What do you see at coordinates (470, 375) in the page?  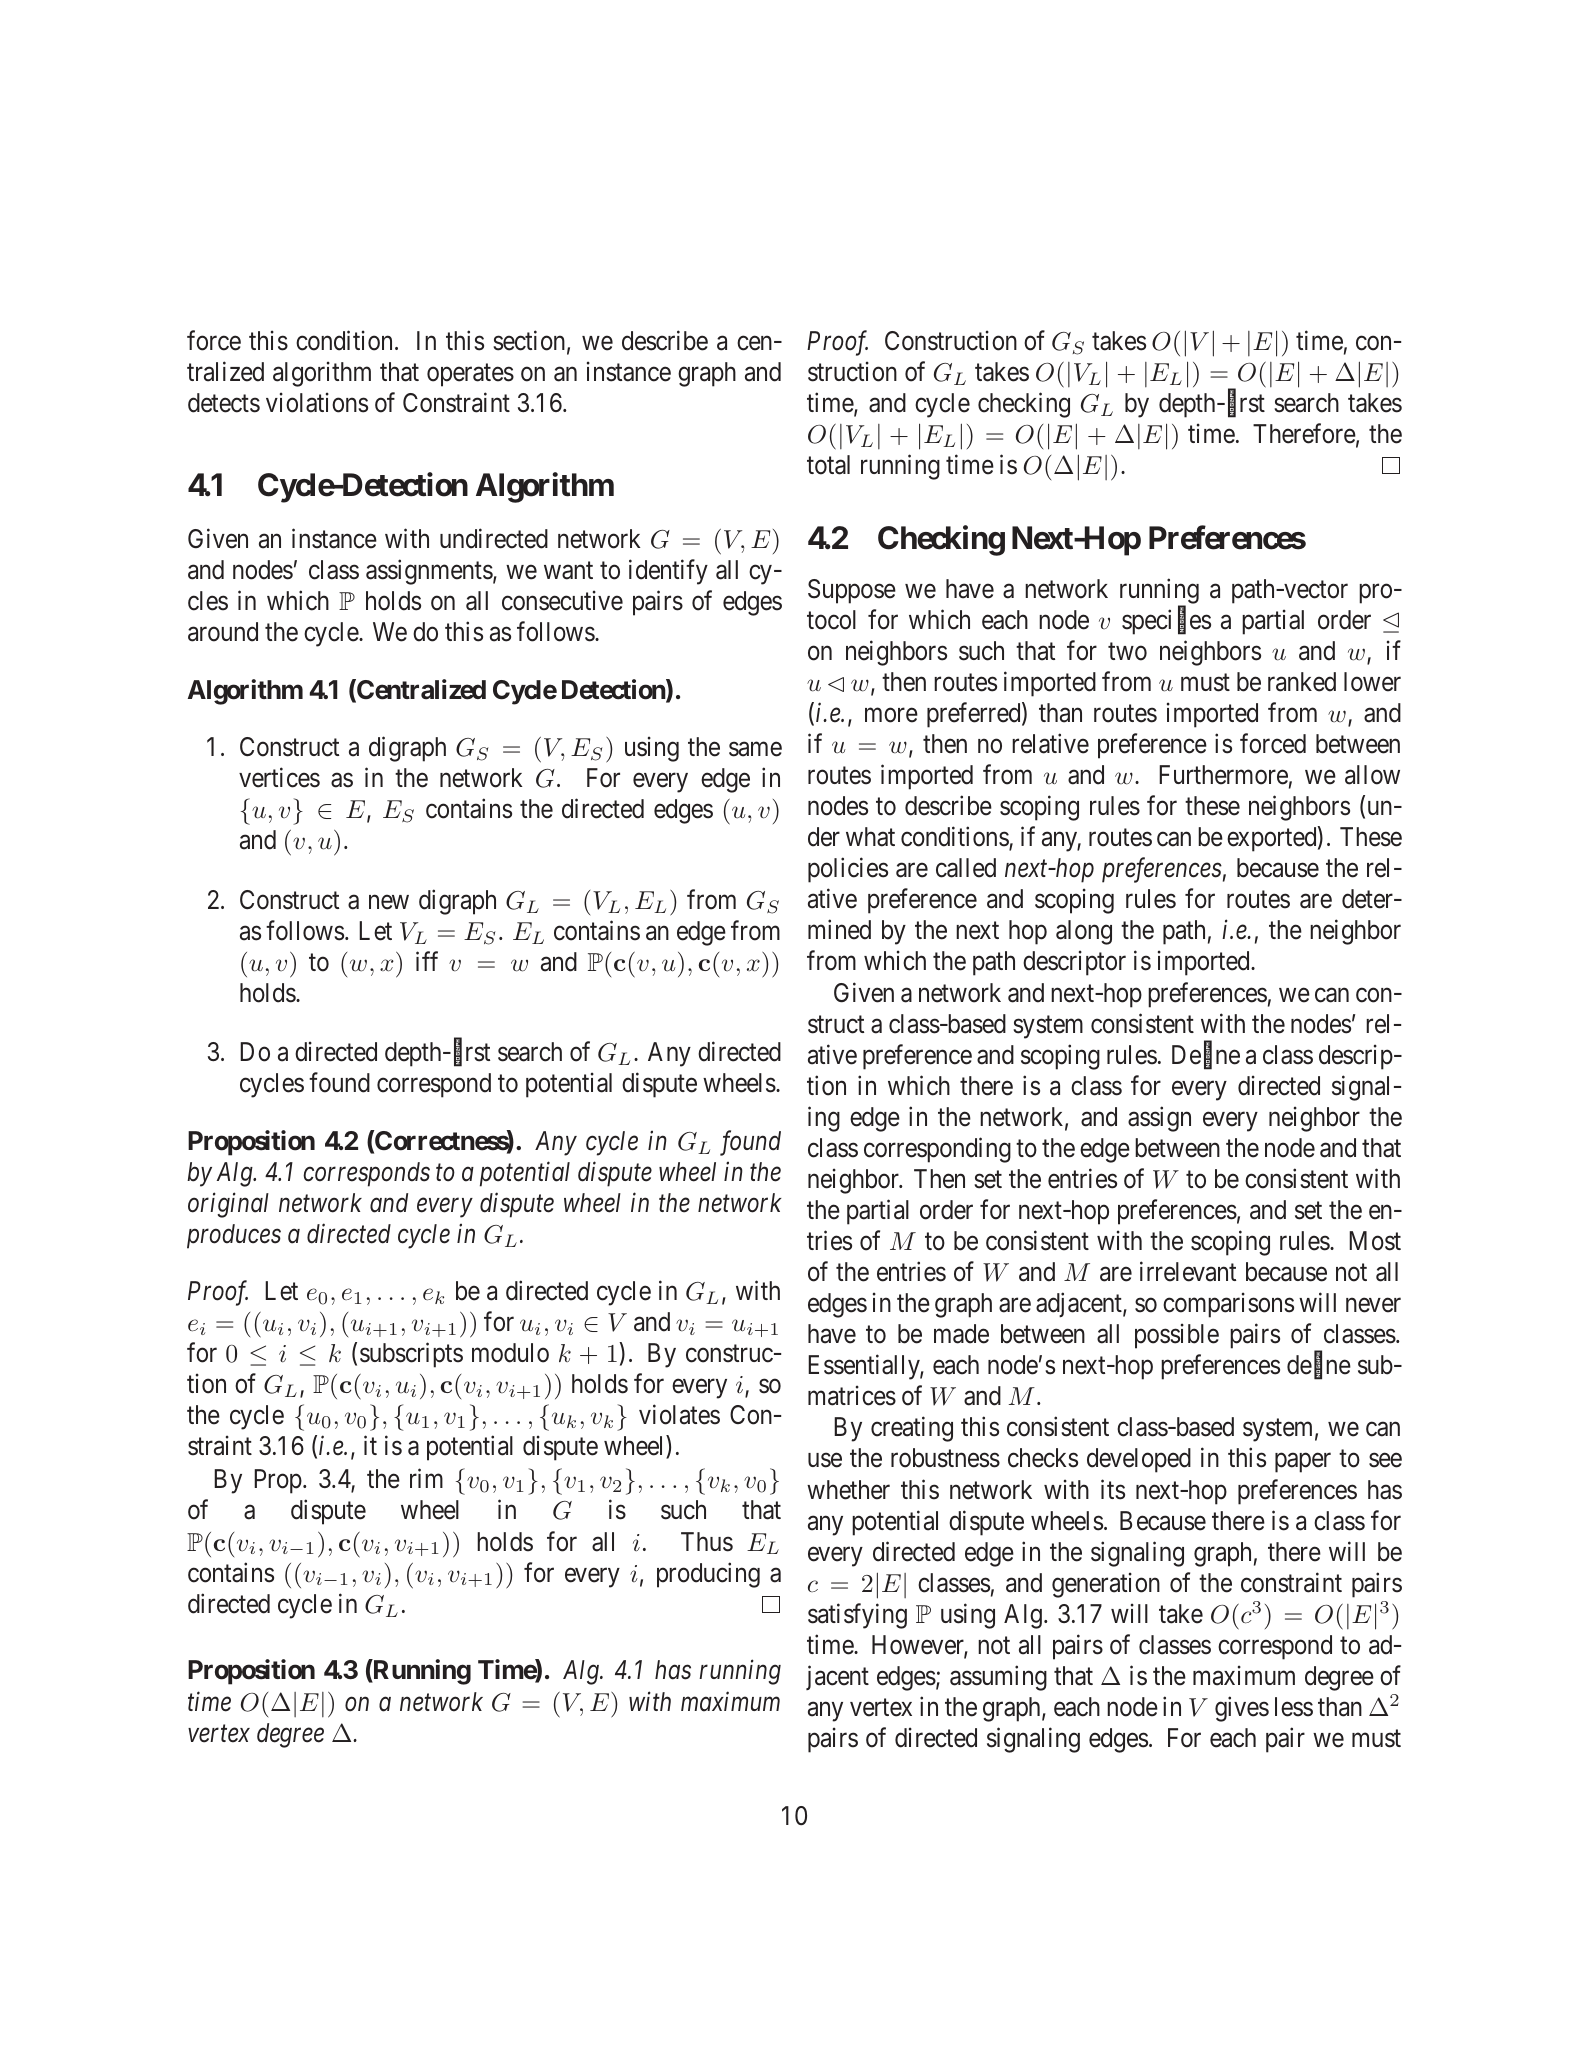 I see `operates` at bounding box center [470, 375].
